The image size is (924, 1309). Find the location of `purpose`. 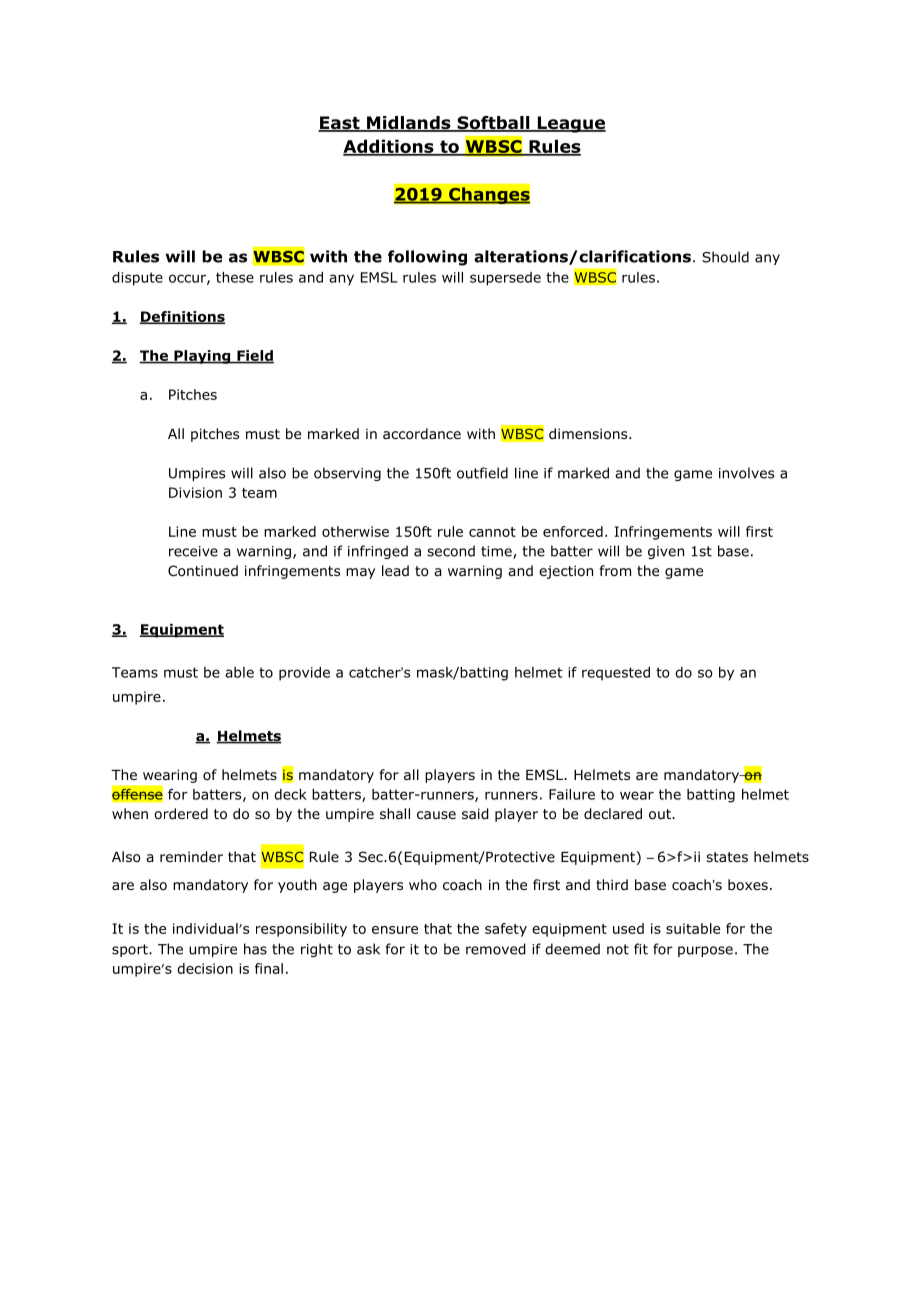

purpose is located at coordinates (705, 951).
